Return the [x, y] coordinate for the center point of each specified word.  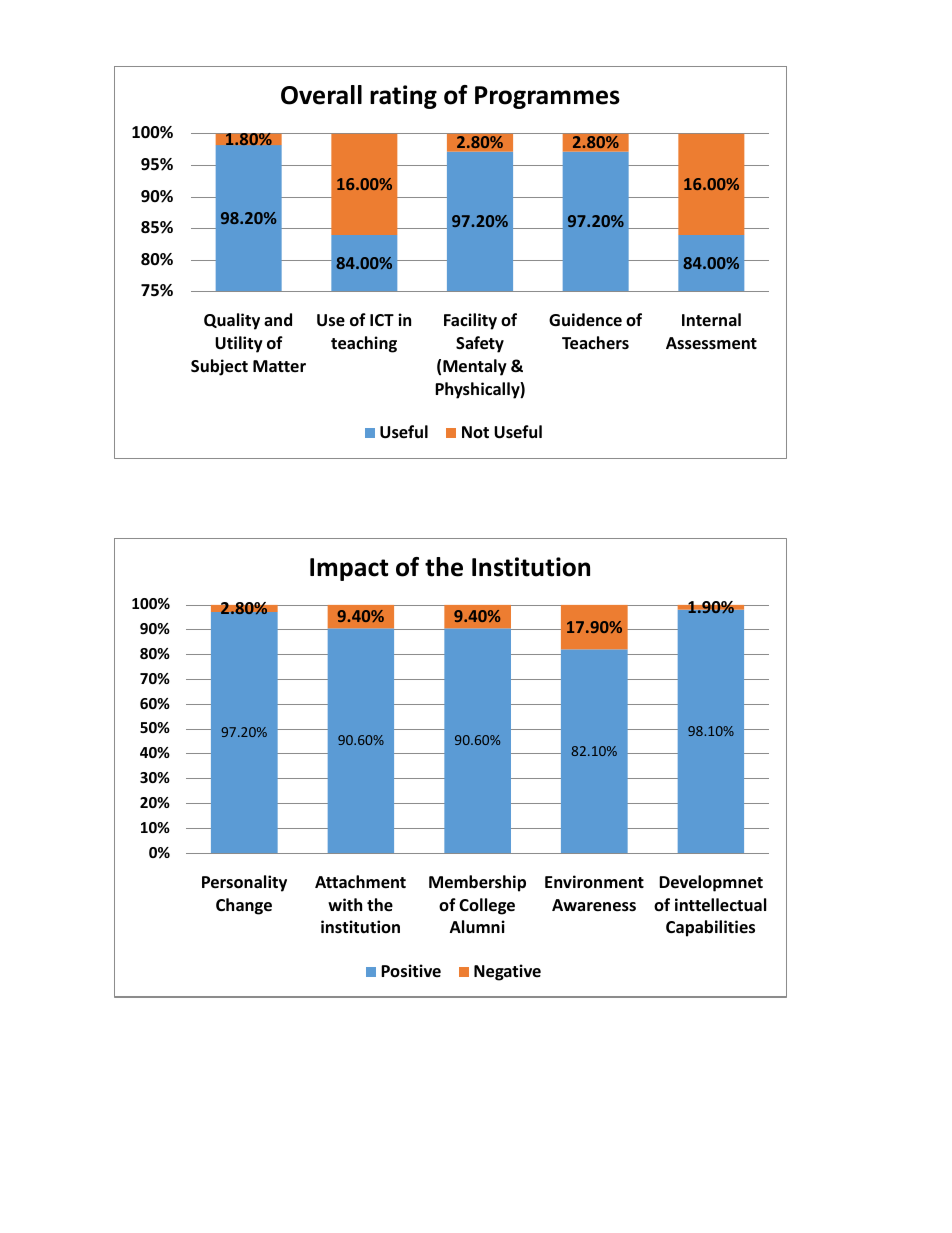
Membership [477, 883]
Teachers [595, 343]
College [487, 906]
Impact [349, 569]
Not [475, 432]
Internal [711, 319]
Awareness [594, 905]
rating [403, 97]
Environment [594, 882]
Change [244, 906]
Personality [244, 883]
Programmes [547, 97]
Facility [470, 321]
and [278, 319]
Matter [279, 366]
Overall [321, 95]
